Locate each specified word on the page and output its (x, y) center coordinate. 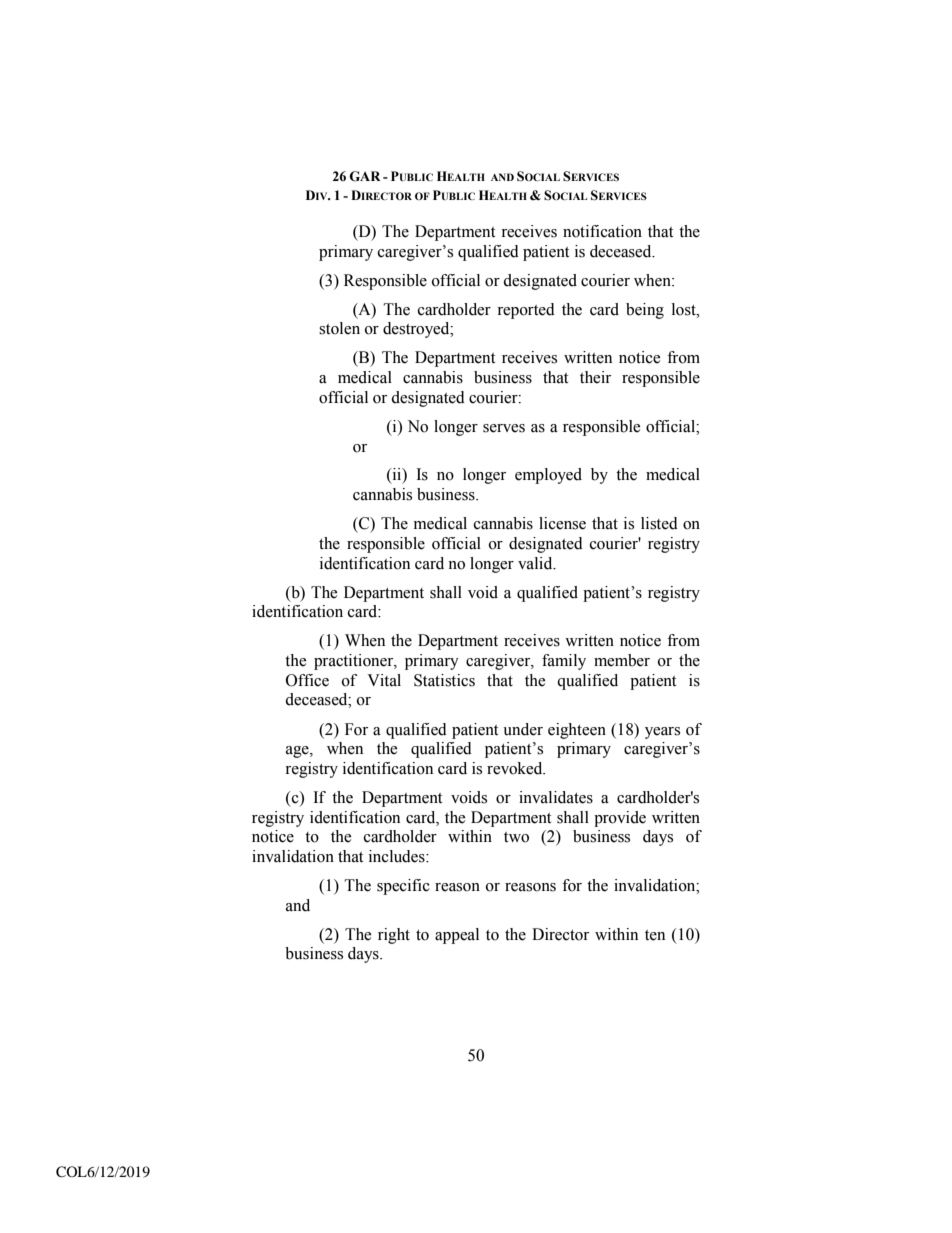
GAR (365, 176)
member (622, 660)
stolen (339, 328)
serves (504, 428)
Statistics (444, 680)
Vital (384, 680)
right (394, 936)
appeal (457, 936)
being (645, 311)
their (595, 377)
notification (602, 231)
